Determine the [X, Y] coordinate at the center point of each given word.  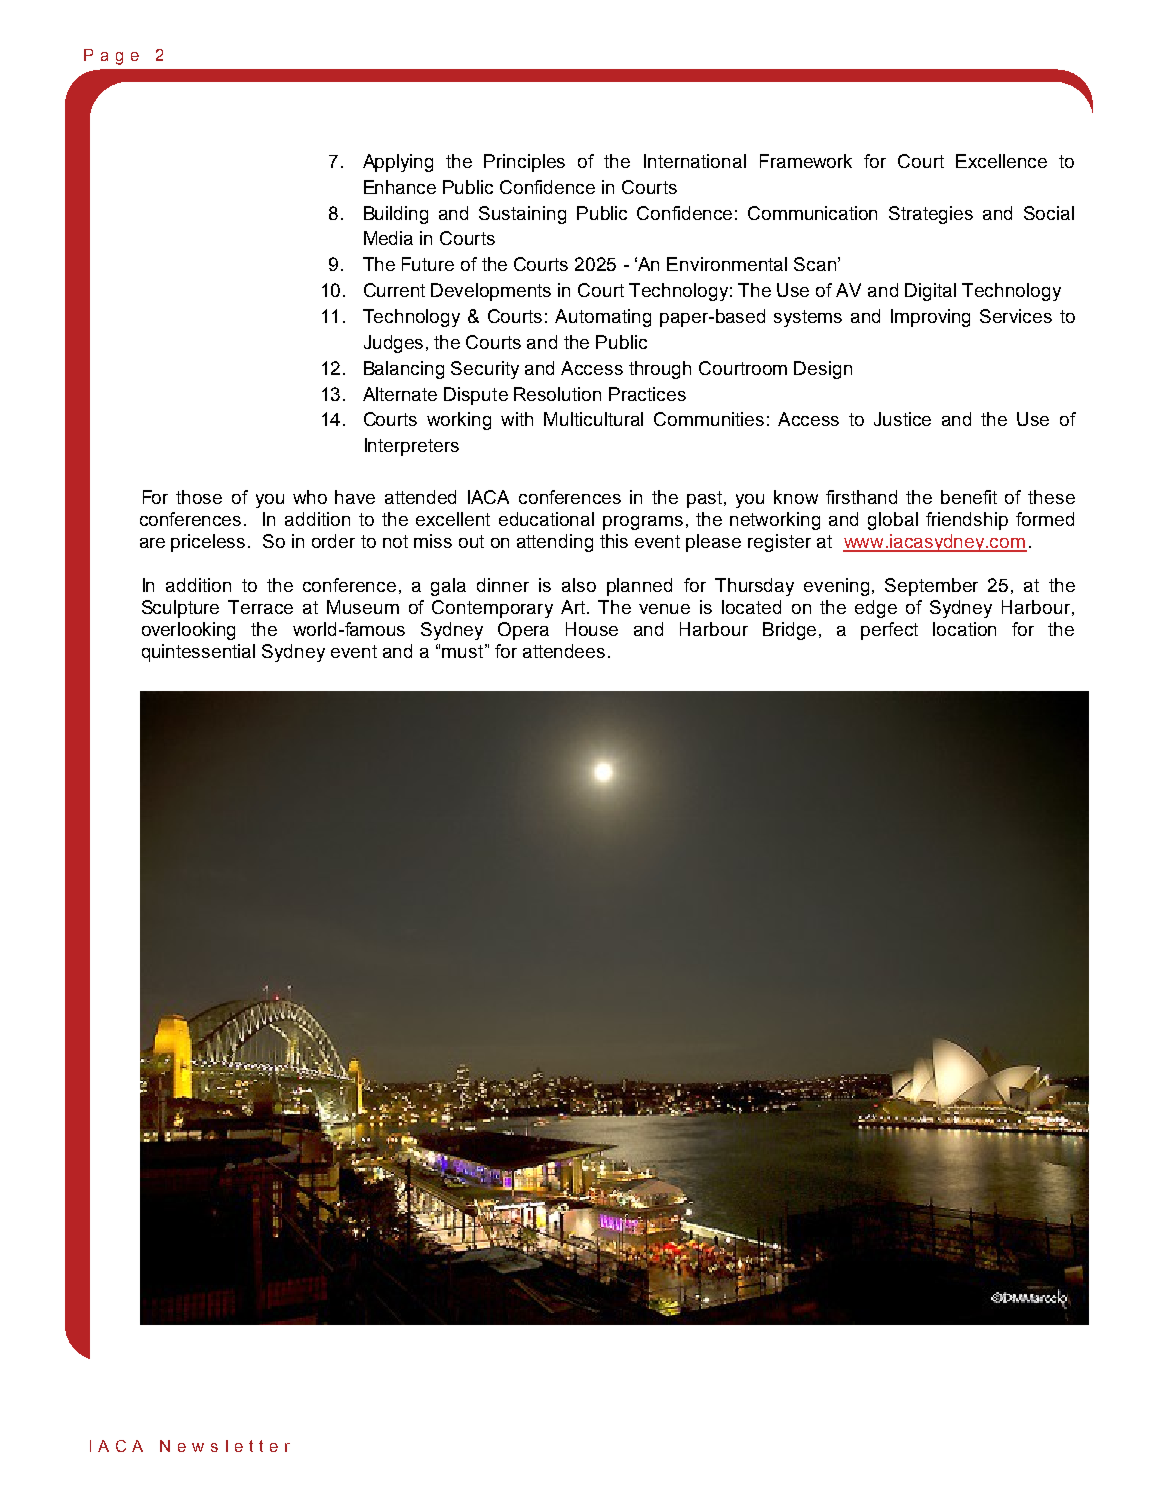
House [592, 629]
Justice [902, 419]
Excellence [1001, 161]
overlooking [188, 631]
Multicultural [593, 419]
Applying [398, 163]
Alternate [400, 394]
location [964, 629]
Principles [524, 163]
